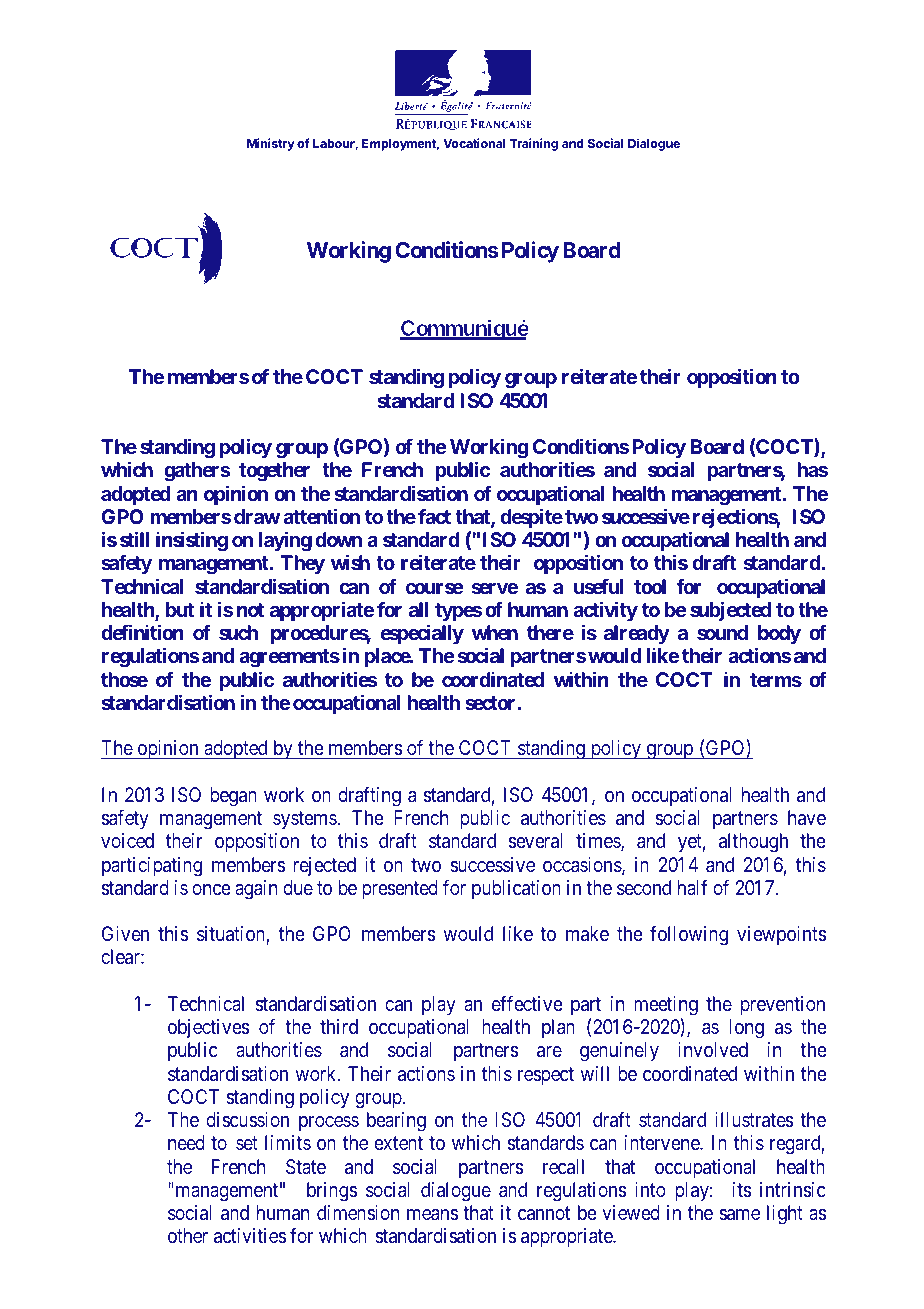 This screenshot has width=924, height=1309. I want to click on fact, so click(434, 516).
